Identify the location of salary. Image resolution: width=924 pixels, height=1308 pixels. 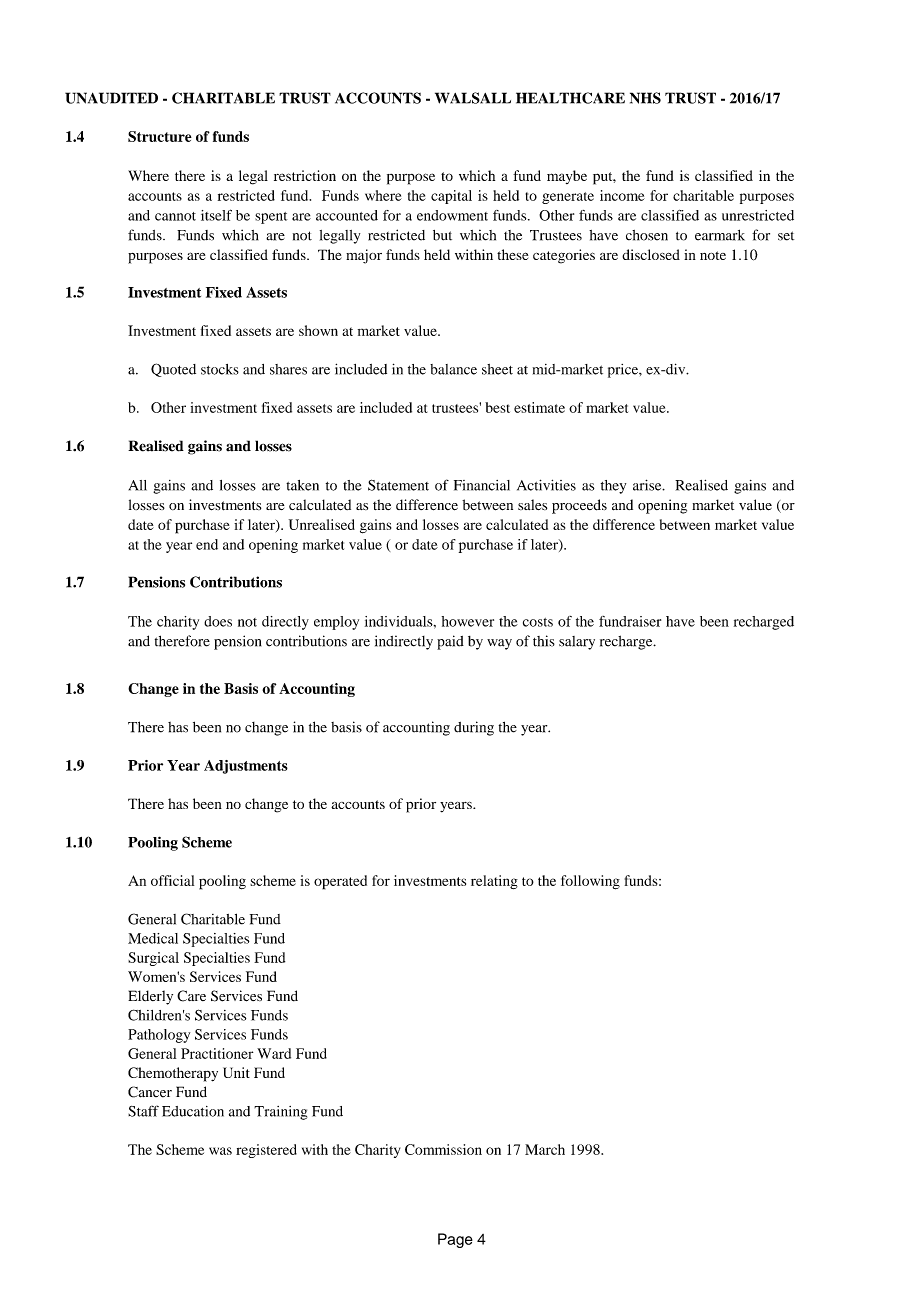
(577, 643).
